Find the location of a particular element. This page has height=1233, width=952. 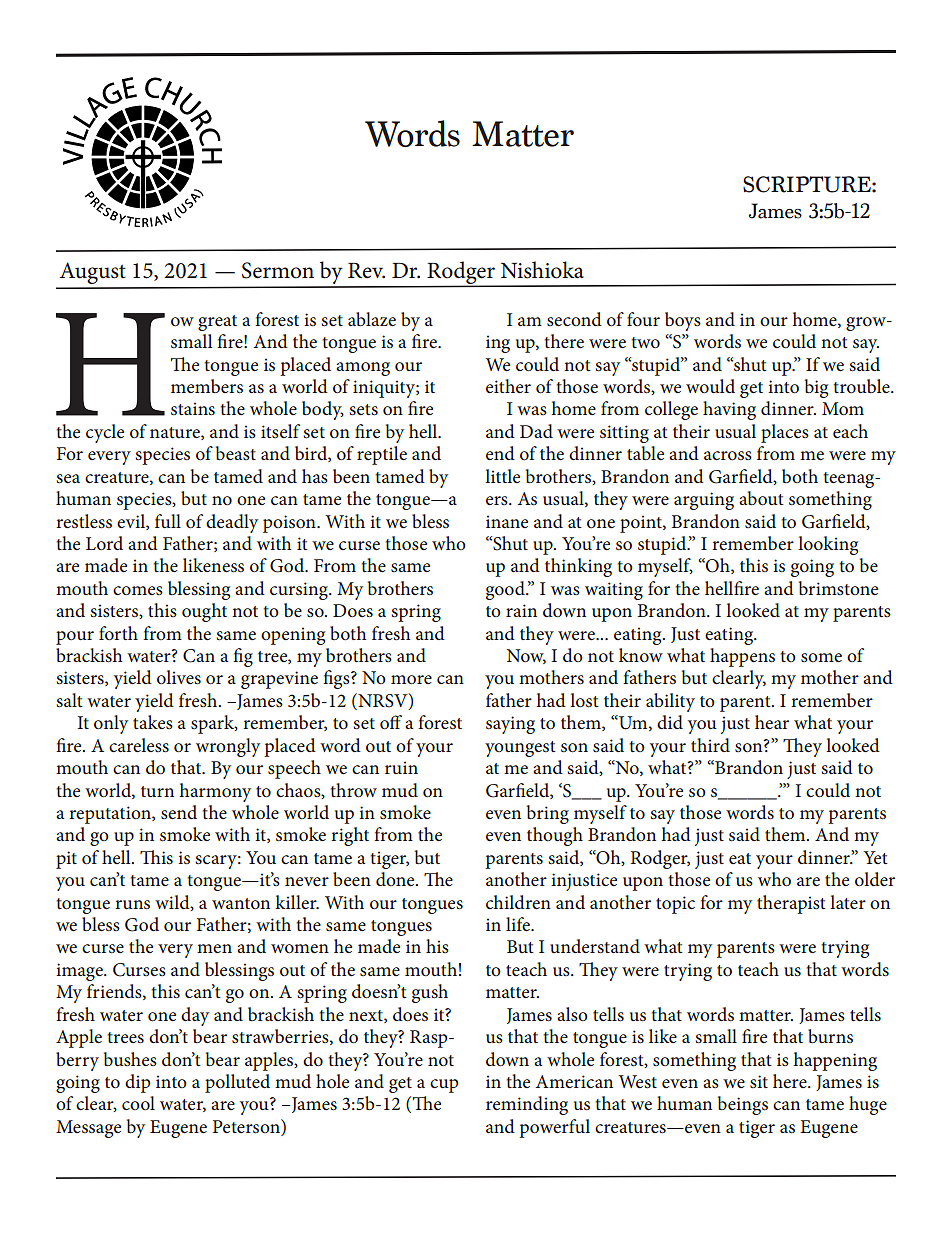

about is located at coordinates (761, 498).
